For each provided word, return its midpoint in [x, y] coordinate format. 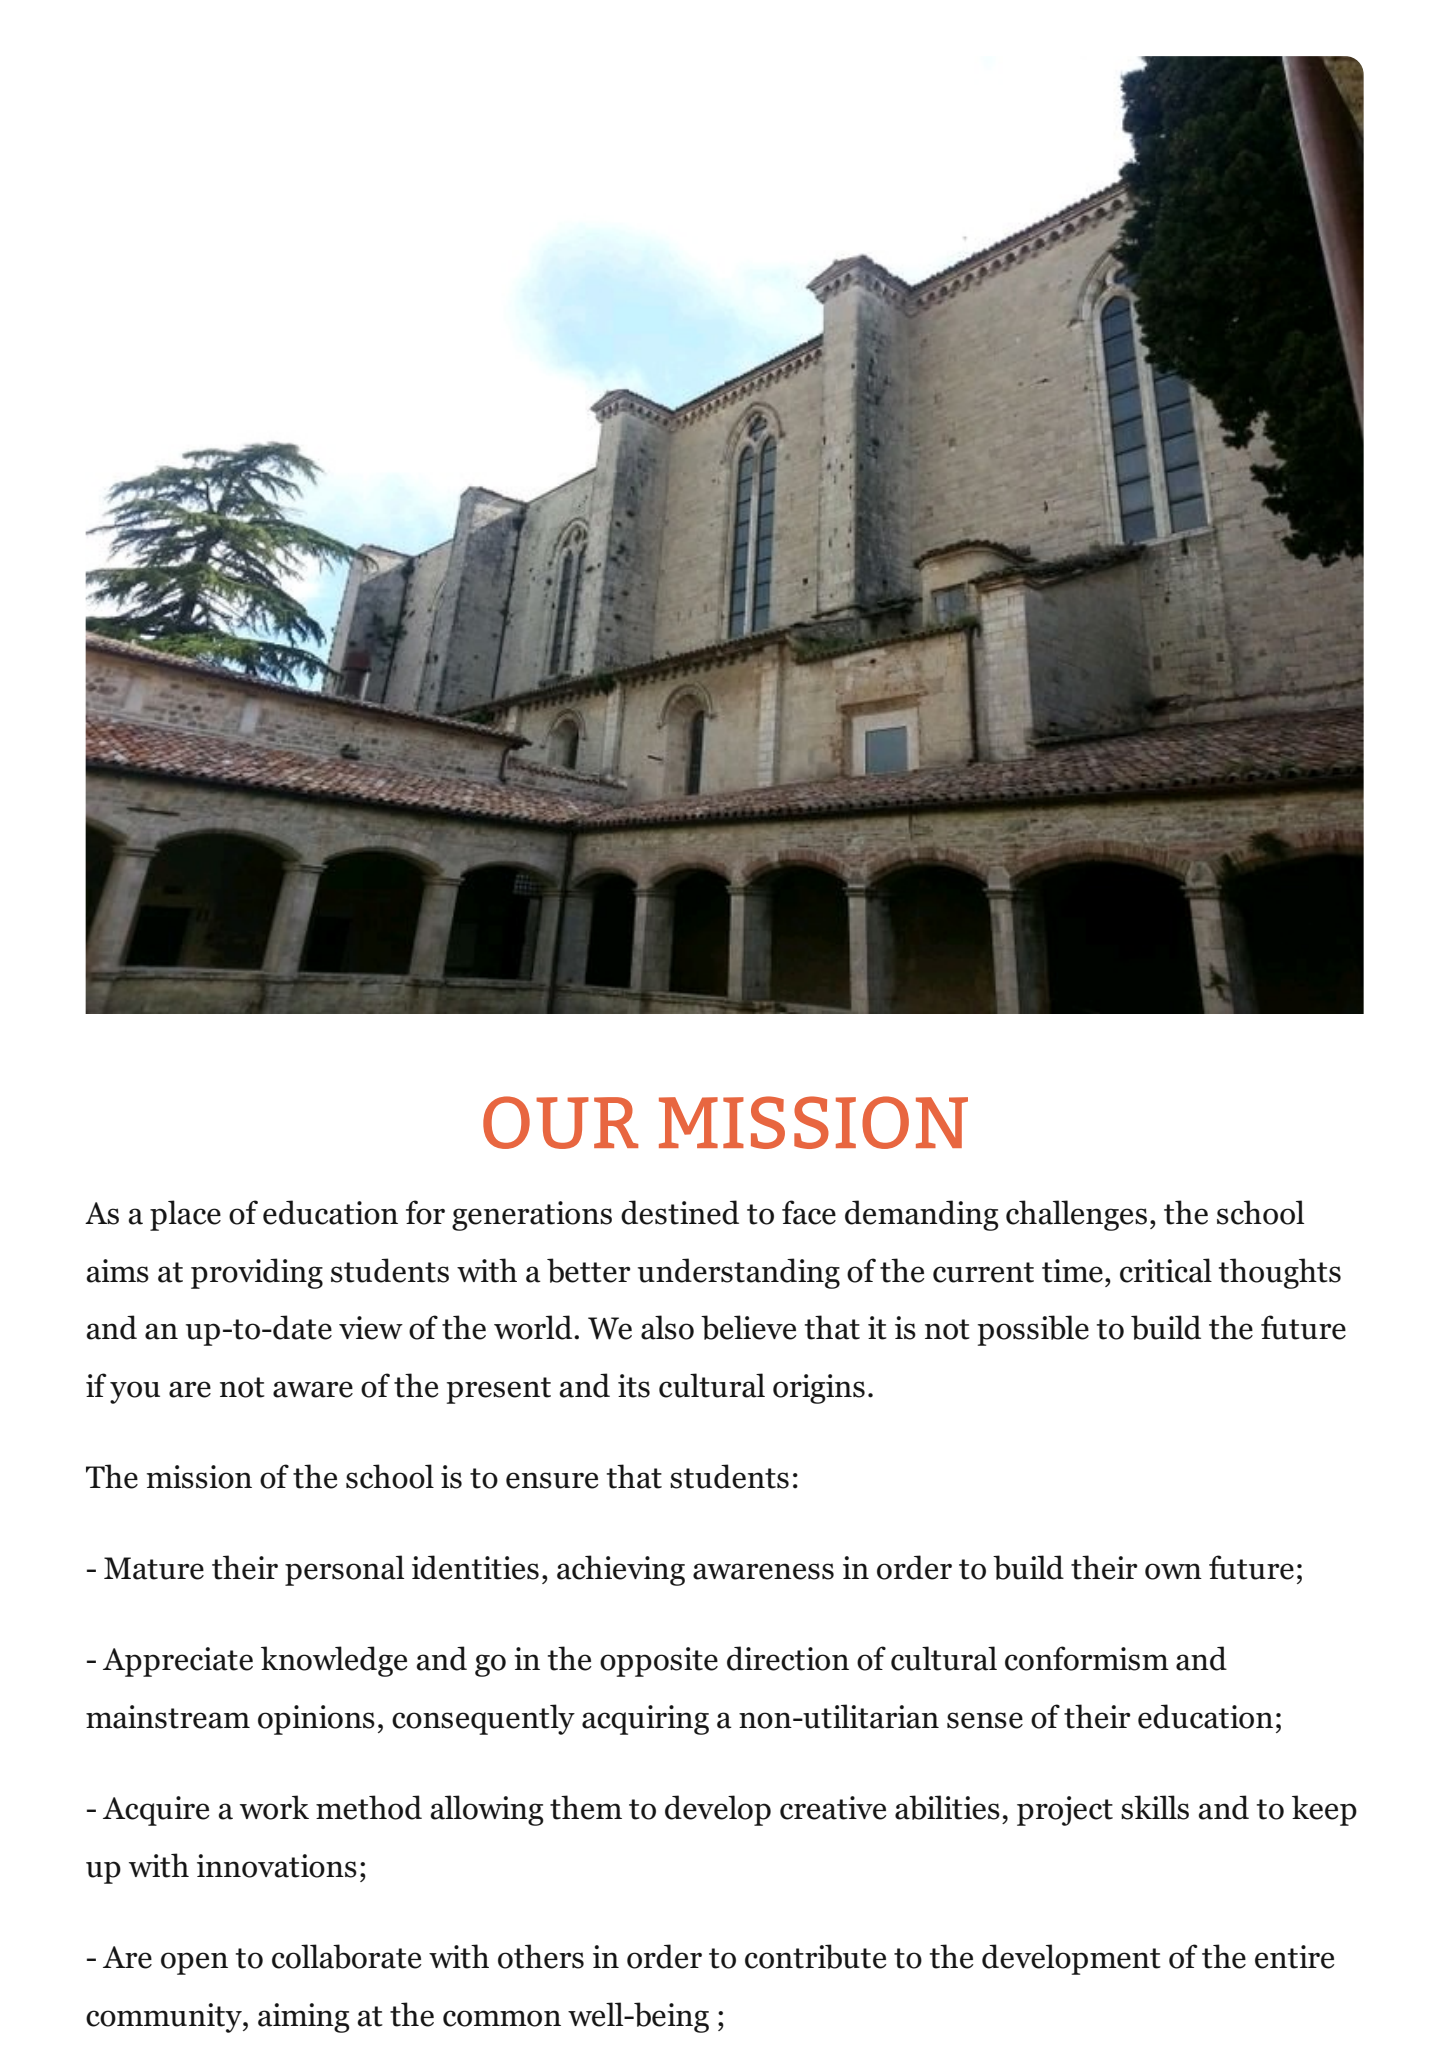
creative [833, 1808]
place [185, 1215]
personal [344, 1570]
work [274, 1807]
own [1173, 1571]
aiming [304, 2018]
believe [748, 1327]
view [371, 1328]
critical [1166, 1270]
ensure [552, 1480]
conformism [1087, 1658]
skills [1155, 1807]
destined [680, 1212]
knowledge [334, 1661]
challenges [1076, 1215]
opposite [659, 1662]
